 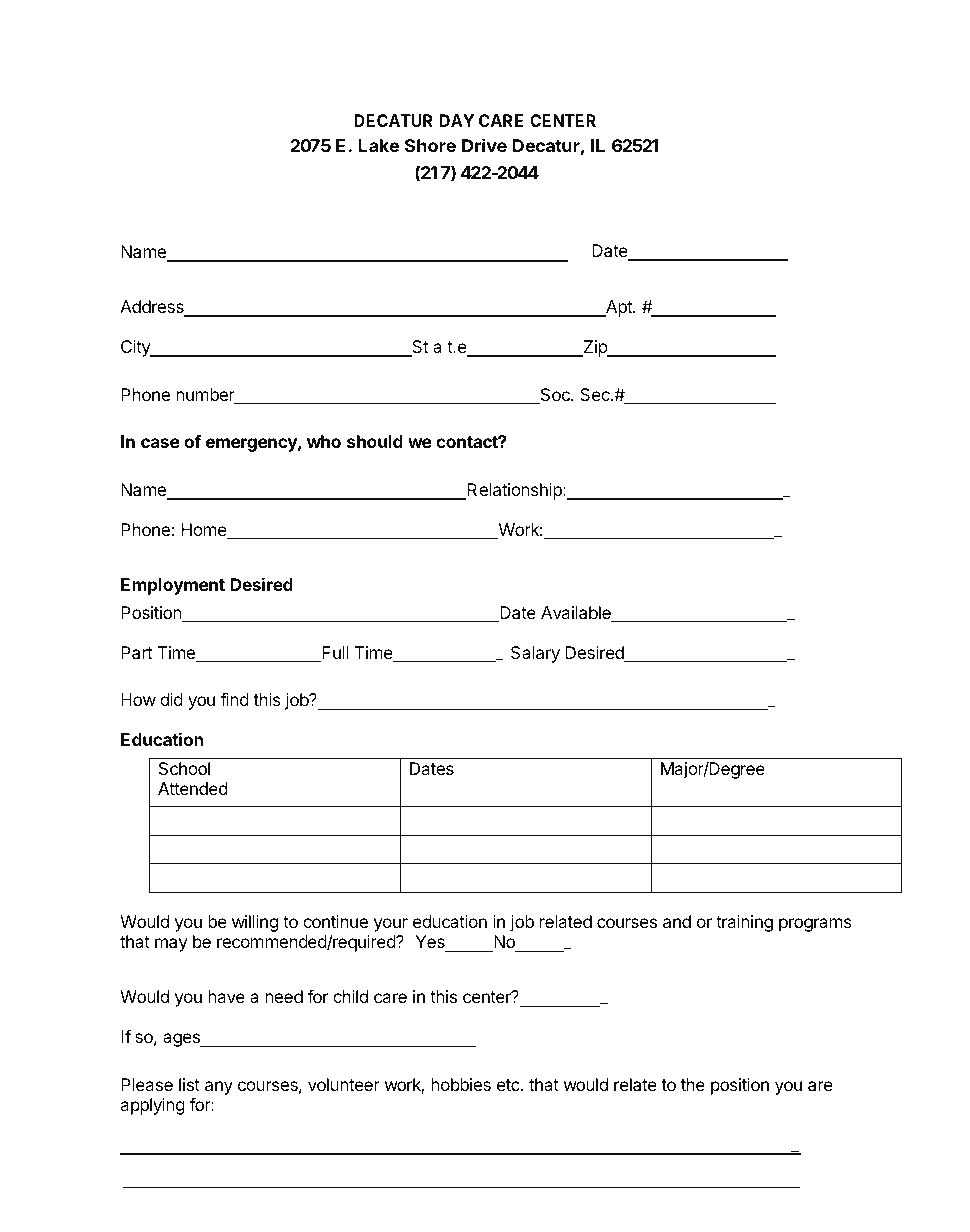 What do you see at coordinates (193, 788) in the screenshot?
I see `Attended` at bounding box center [193, 788].
